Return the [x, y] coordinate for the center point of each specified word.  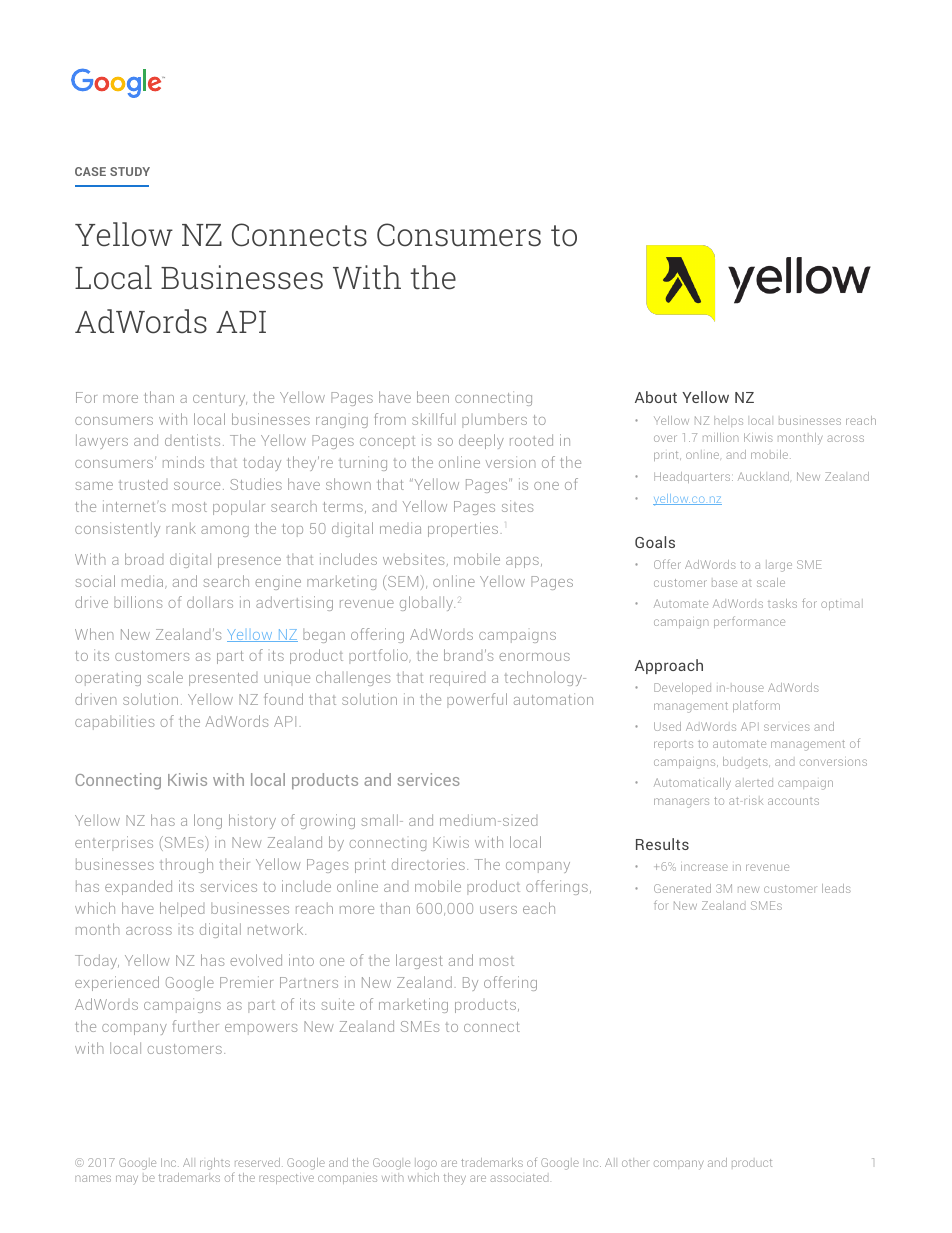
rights [215, 1164]
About [656, 397]
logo [426, 1164]
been [433, 397]
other [636, 1162]
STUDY [130, 171]
